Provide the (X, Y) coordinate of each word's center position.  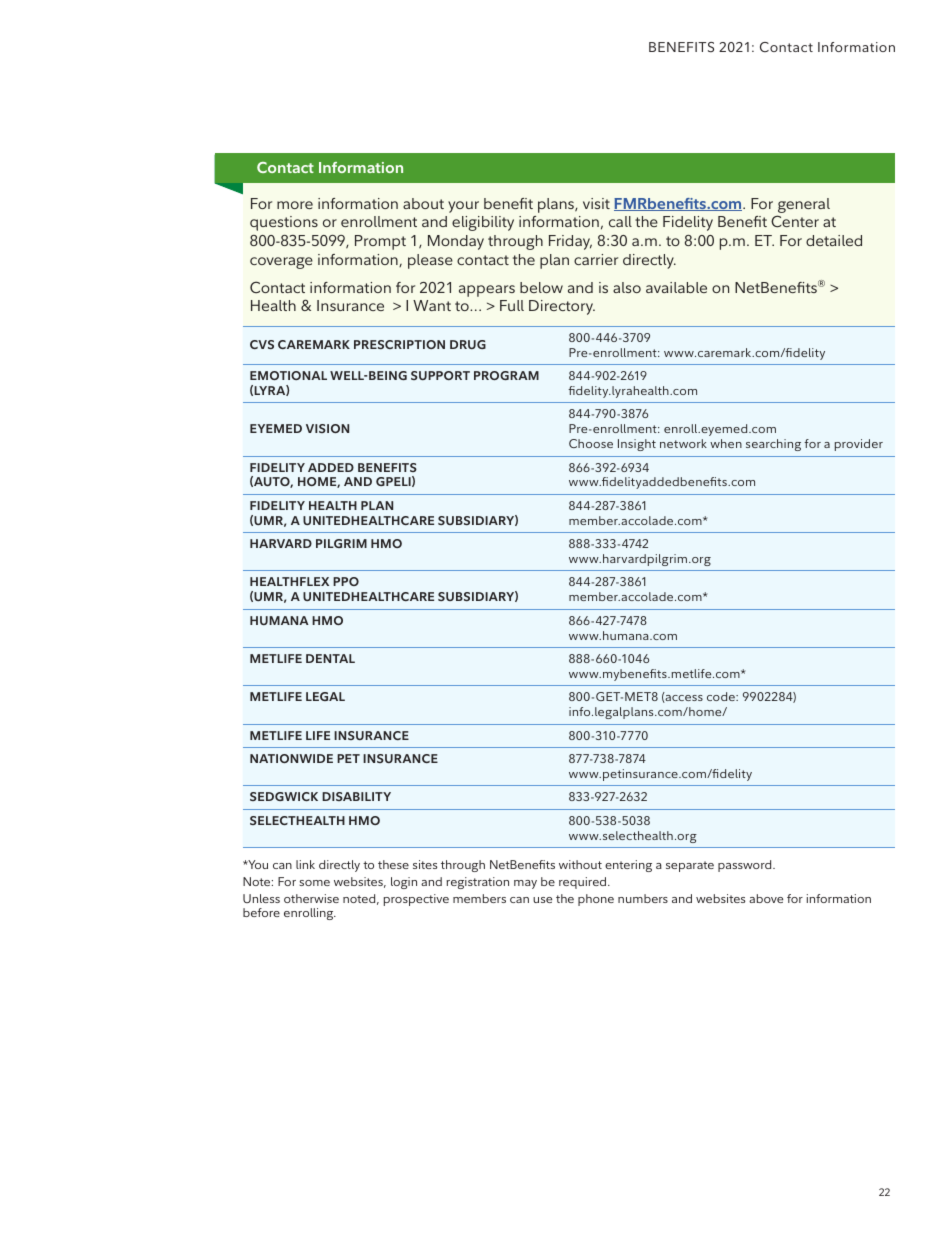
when (726, 443)
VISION (327, 428)
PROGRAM (506, 375)
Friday (570, 242)
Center (795, 221)
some (314, 883)
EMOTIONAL (288, 375)
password (746, 866)
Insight (637, 445)
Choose (591, 443)
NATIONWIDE (291, 758)
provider (859, 445)
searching (773, 445)
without (580, 864)
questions (284, 223)
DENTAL (330, 658)
